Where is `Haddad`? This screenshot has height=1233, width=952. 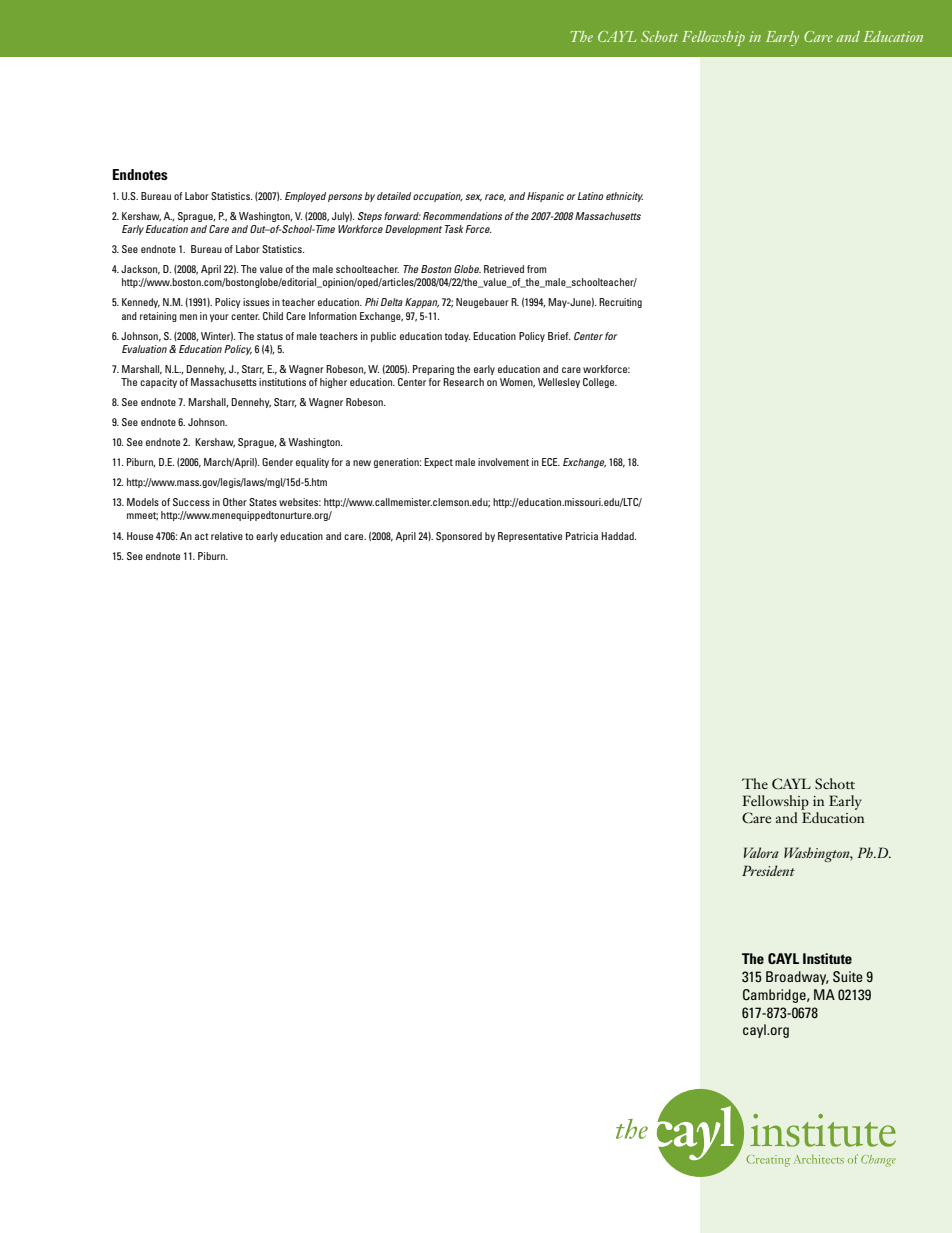 Haddad is located at coordinates (619, 536).
